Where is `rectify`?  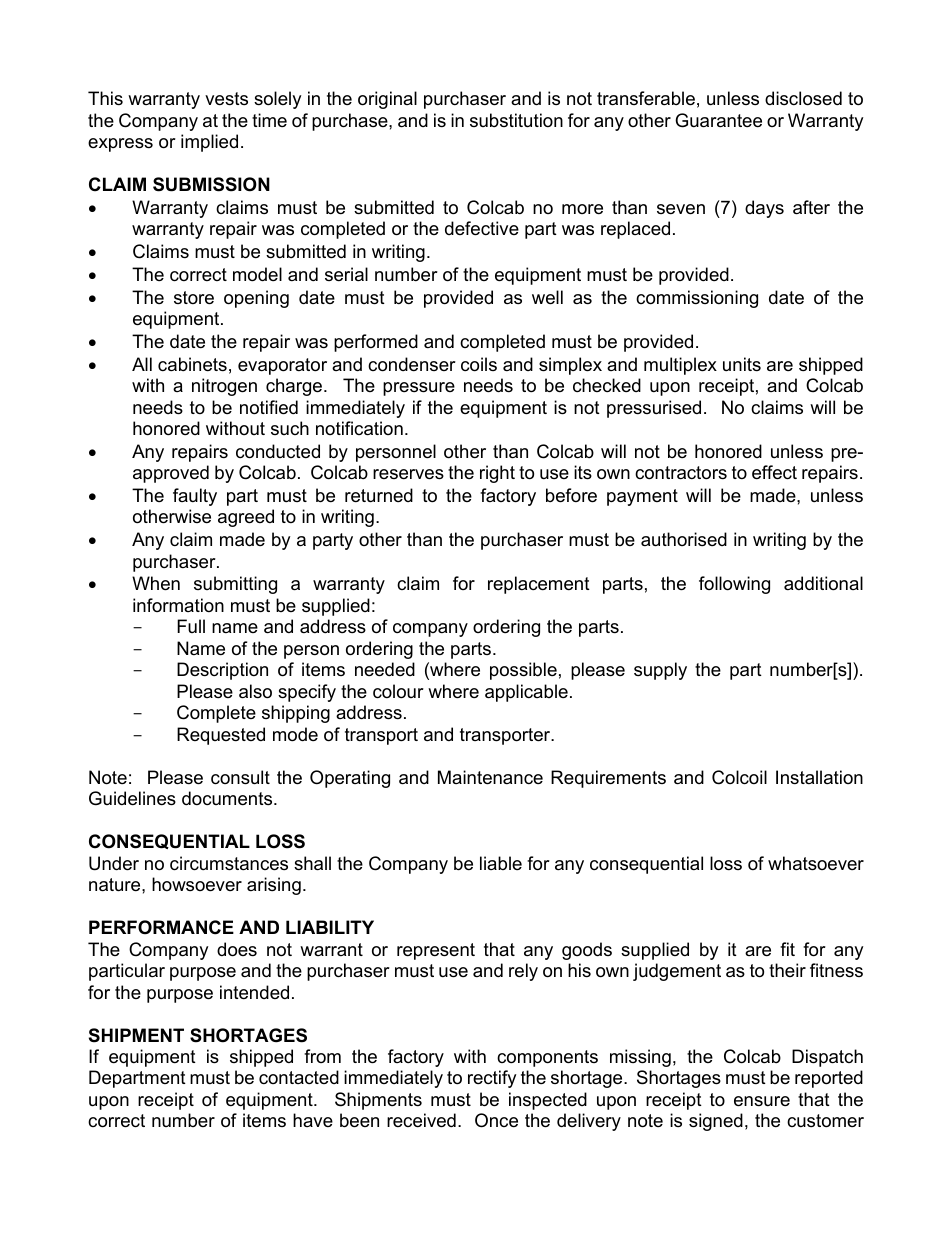 rectify is located at coordinates (492, 1079).
